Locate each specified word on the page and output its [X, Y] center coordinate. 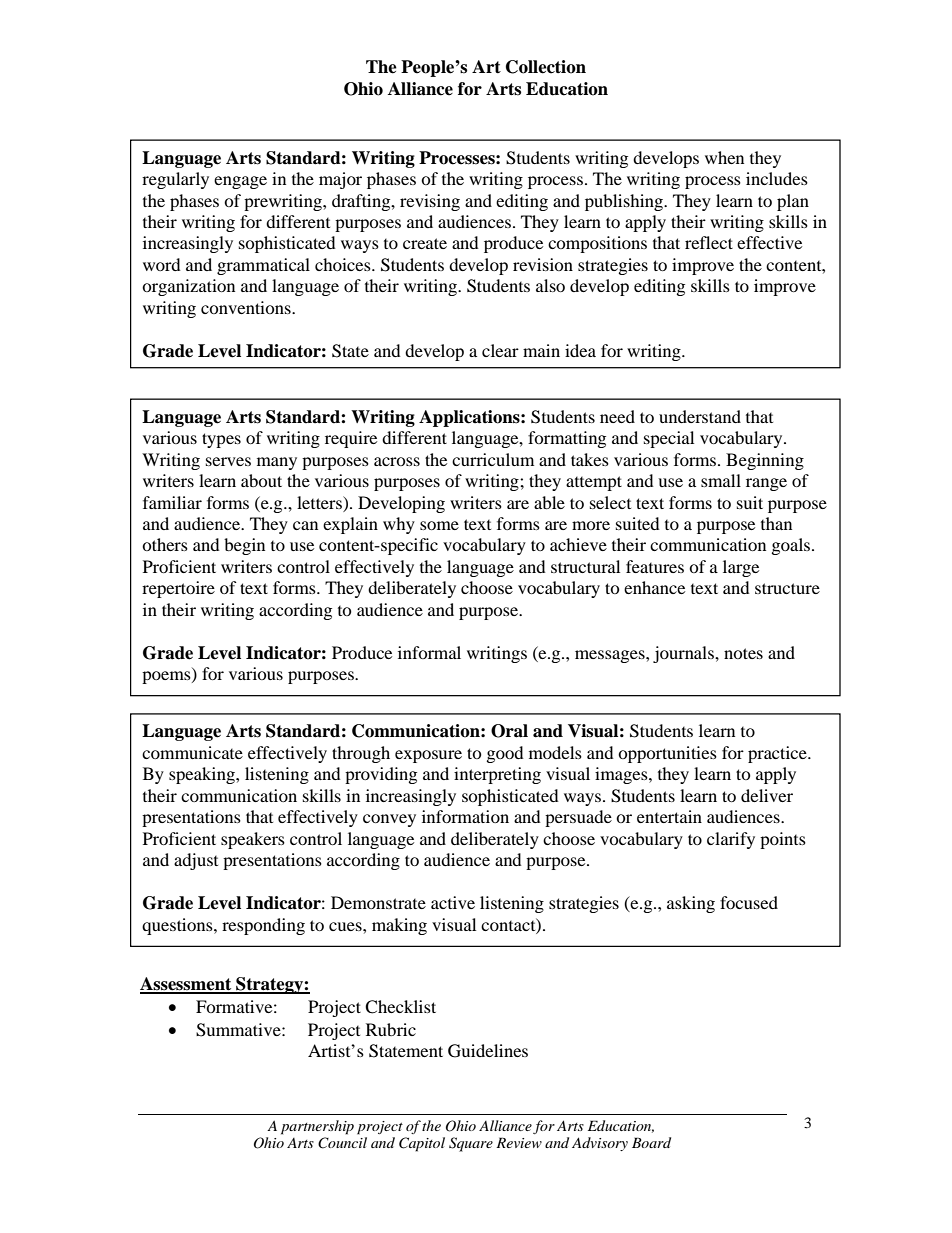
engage [240, 182]
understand [700, 416]
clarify [731, 840]
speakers [253, 840]
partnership [317, 1127]
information [465, 816]
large [741, 568]
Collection [546, 67]
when [724, 157]
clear [500, 350]
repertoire [178, 589]
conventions [247, 307]
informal [429, 652]
